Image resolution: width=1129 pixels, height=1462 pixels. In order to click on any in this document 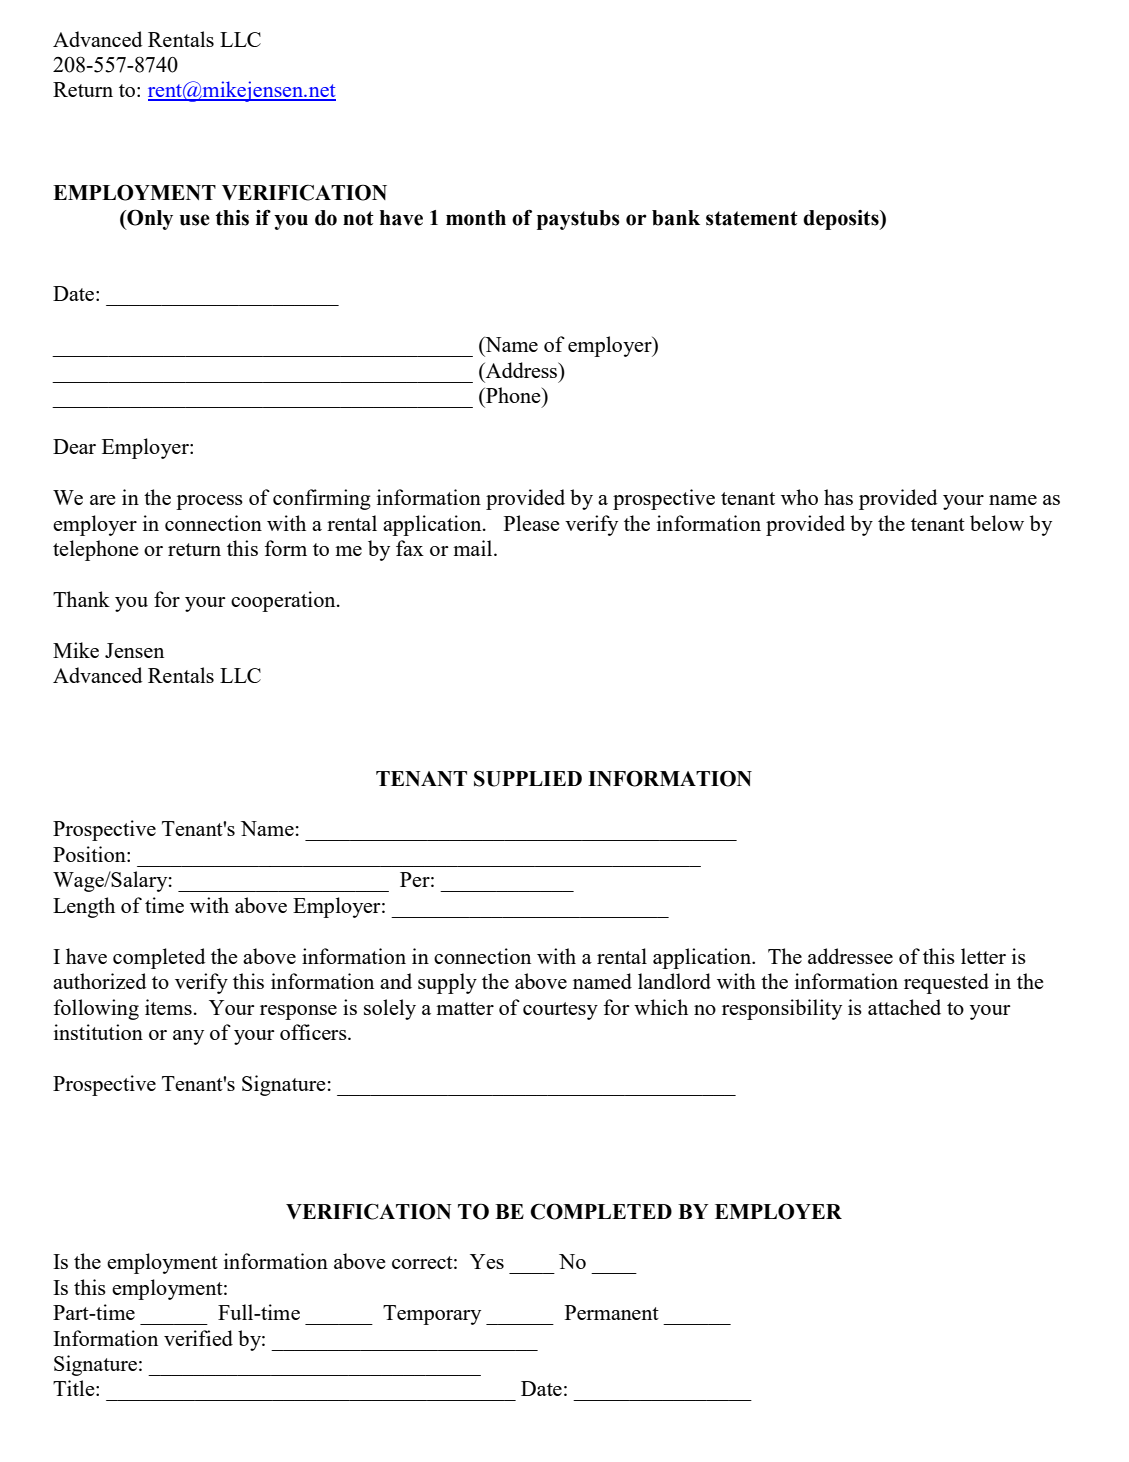, I will do `click(188, 1037)`.
